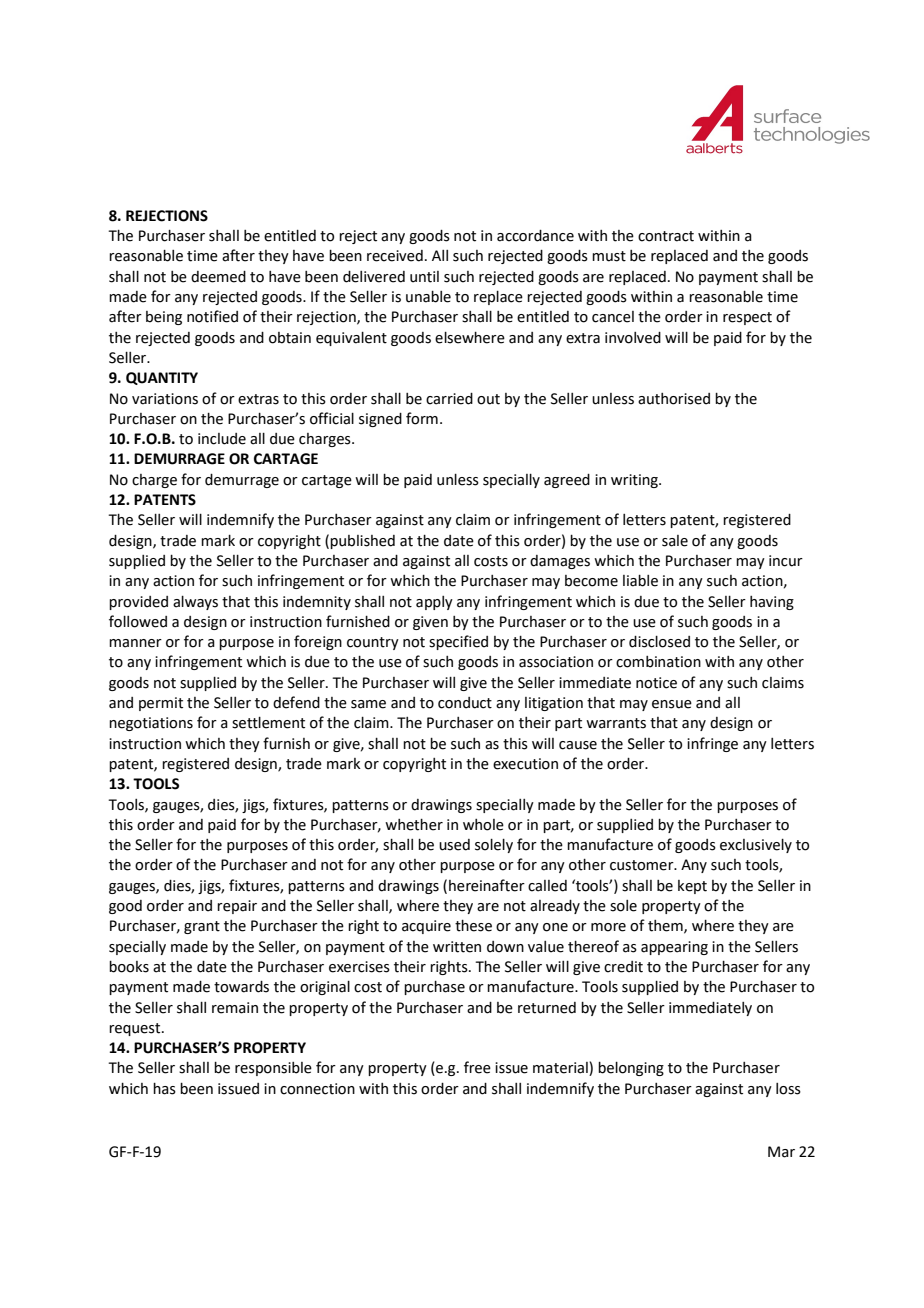  What do you see at coordinates (424, 277) in the document?
I see `until` at bounding box center [424, 277].
